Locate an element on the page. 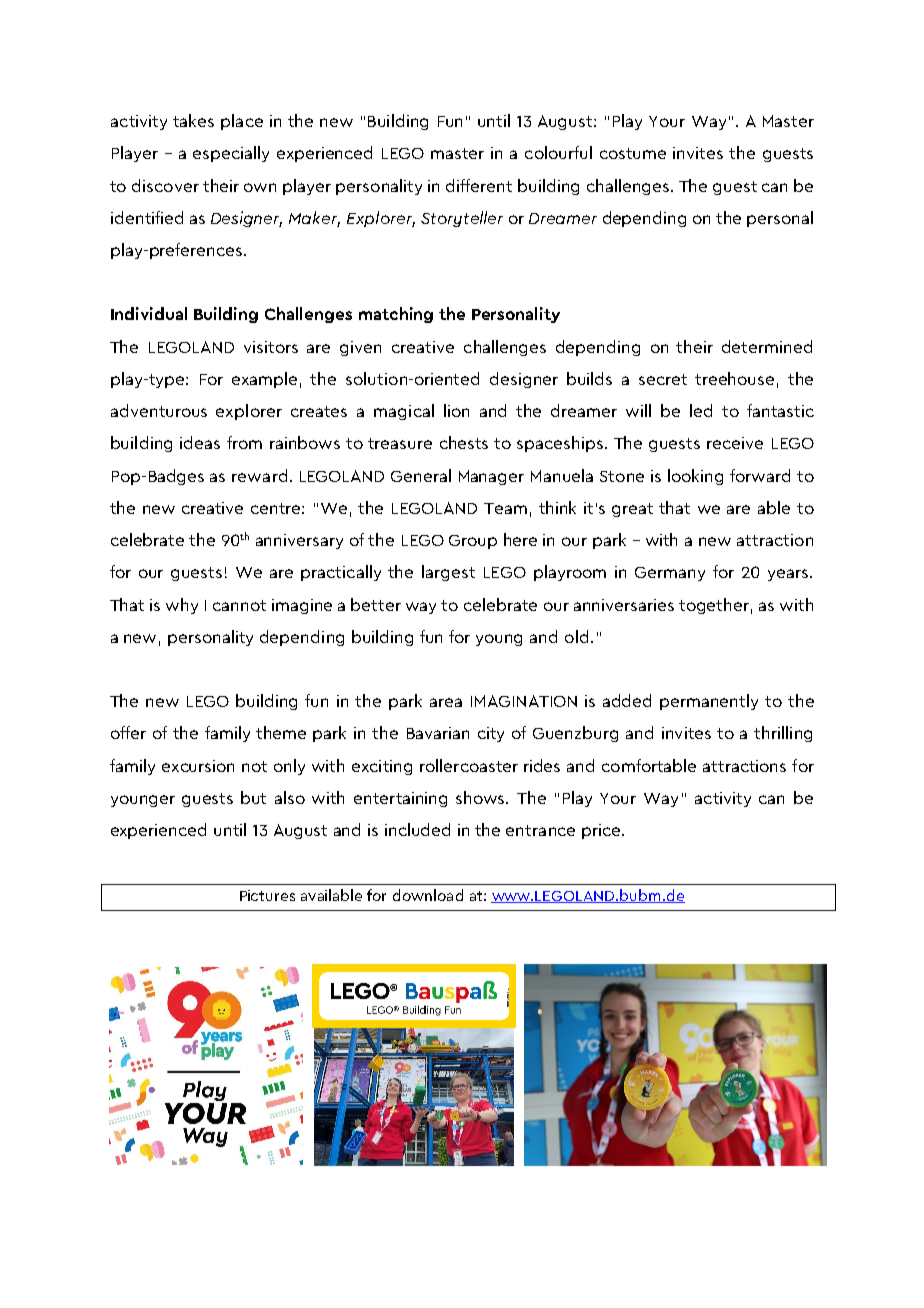 This image has height=1308, width=924. costume is located at coordinates (633, 153).
